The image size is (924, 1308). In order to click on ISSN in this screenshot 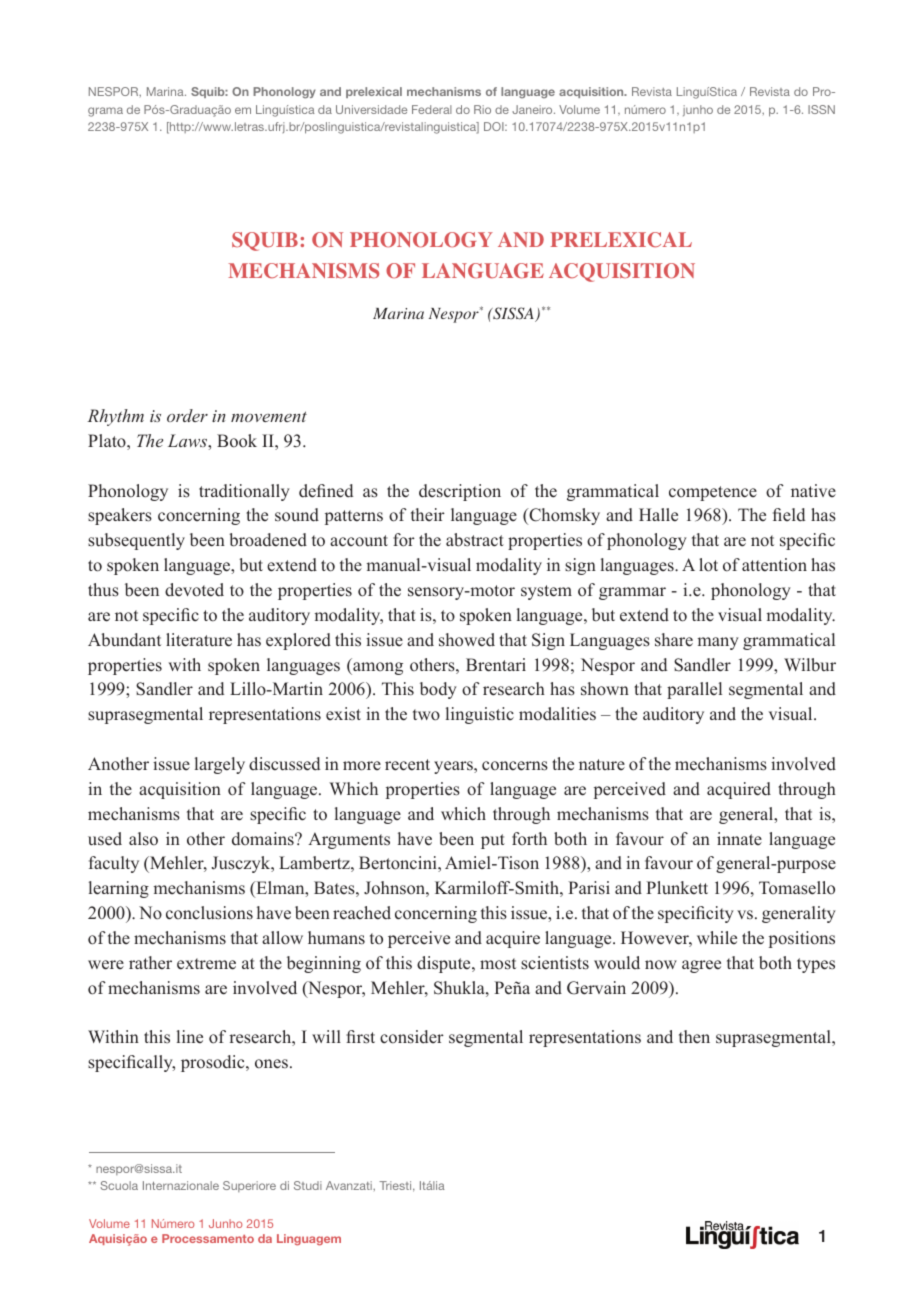, I will do `click(821, 109)`.
